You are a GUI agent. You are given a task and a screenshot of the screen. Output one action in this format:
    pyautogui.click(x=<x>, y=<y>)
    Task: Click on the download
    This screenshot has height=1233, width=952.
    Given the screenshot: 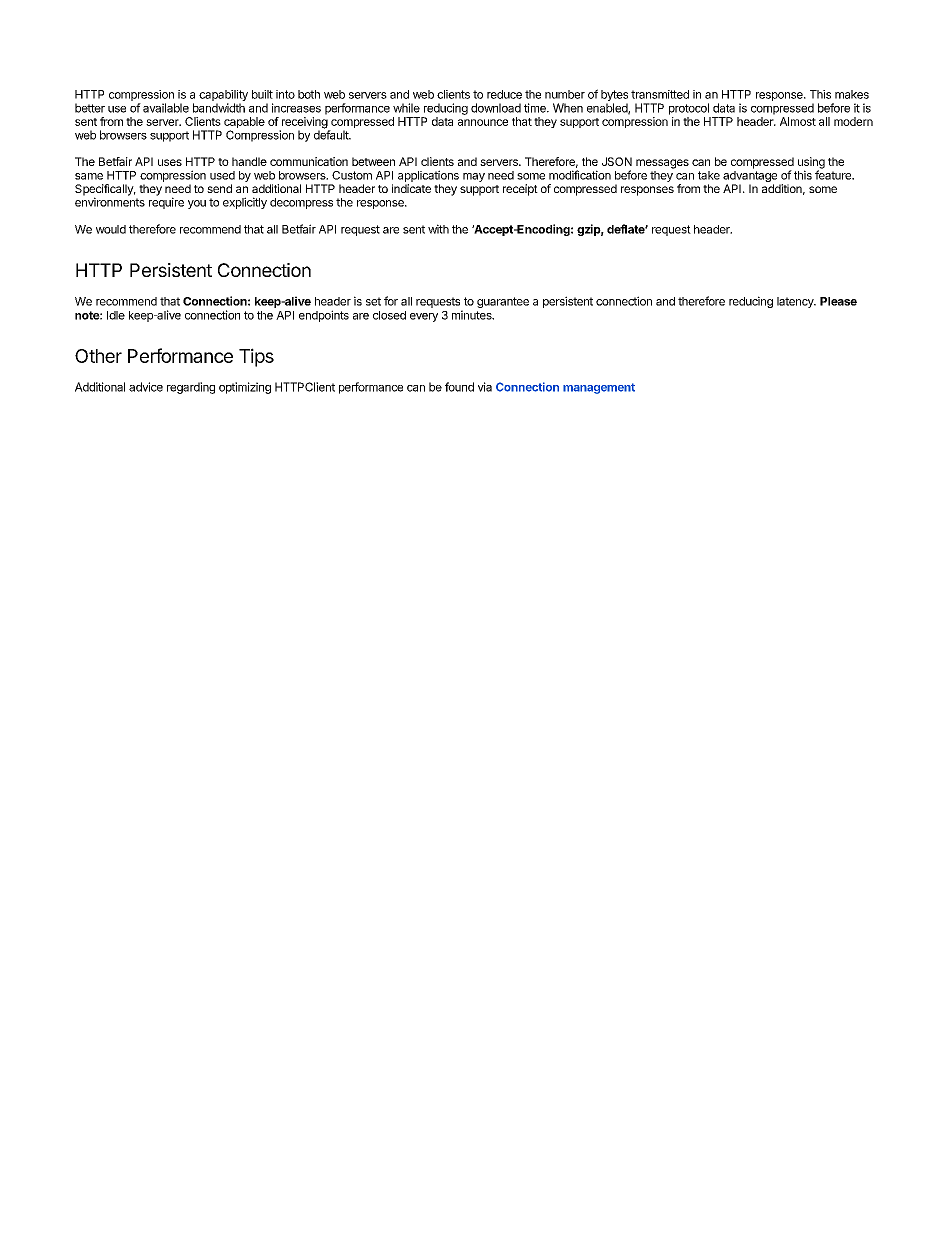 What is the action you would take?
    pyautogui.click(x=496, y=108)
